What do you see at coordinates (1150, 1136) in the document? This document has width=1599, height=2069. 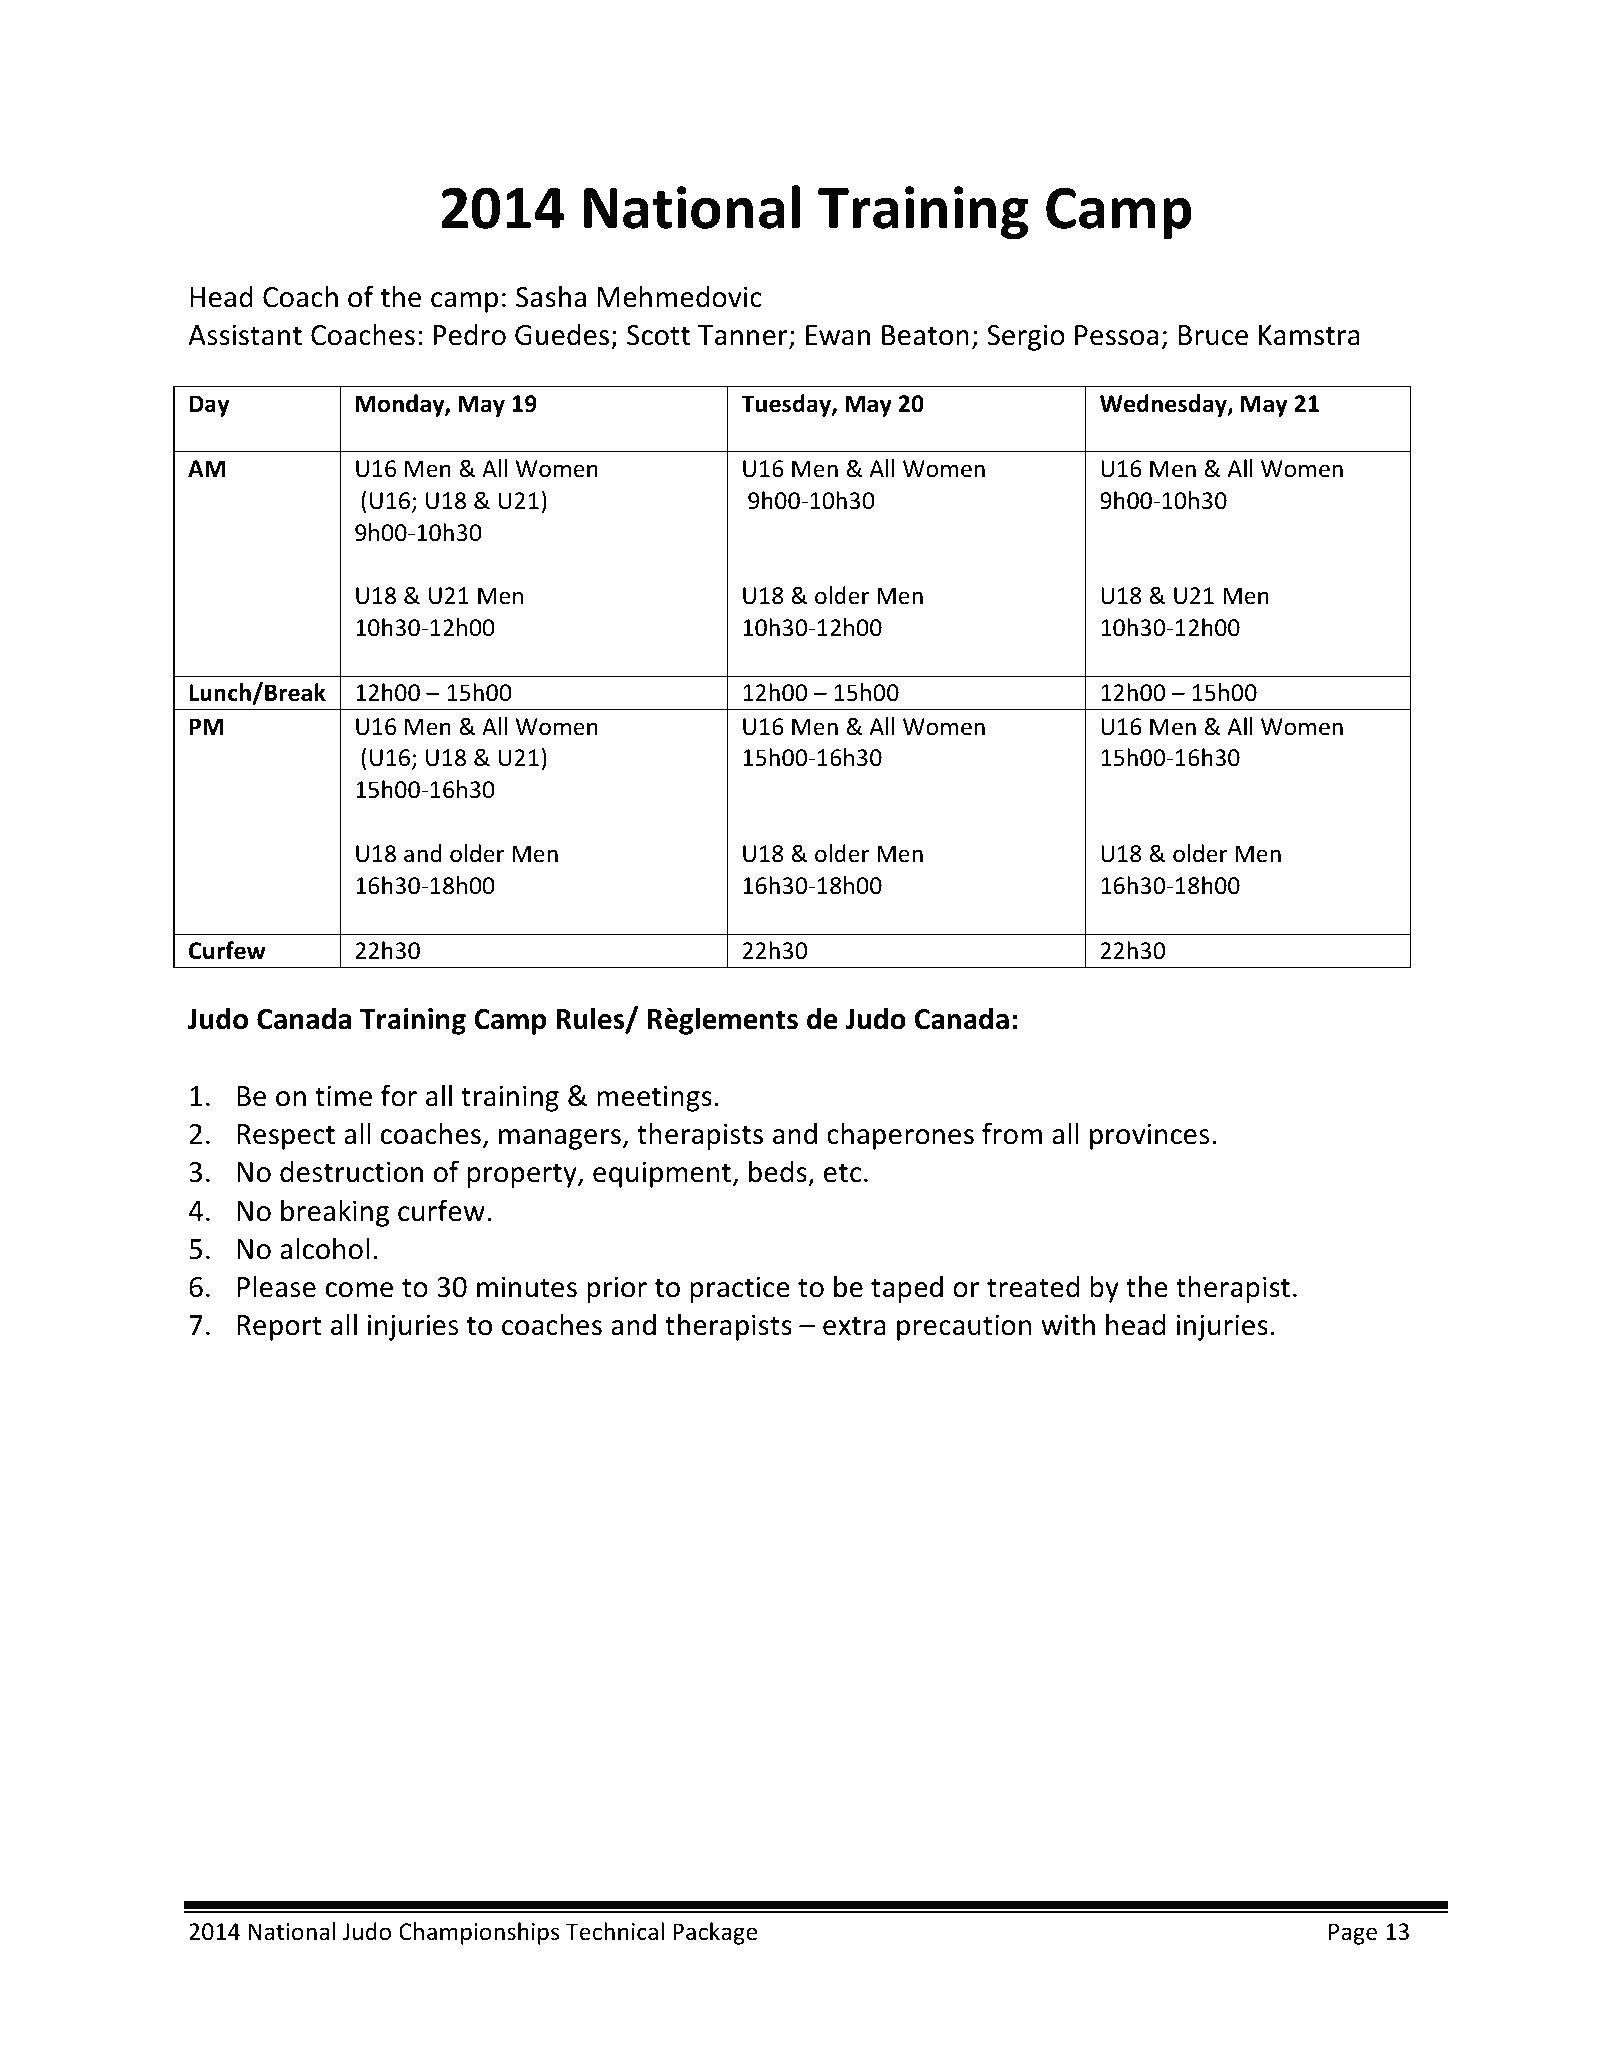 I see `provinces` at bounding box center [1150, 1136].
